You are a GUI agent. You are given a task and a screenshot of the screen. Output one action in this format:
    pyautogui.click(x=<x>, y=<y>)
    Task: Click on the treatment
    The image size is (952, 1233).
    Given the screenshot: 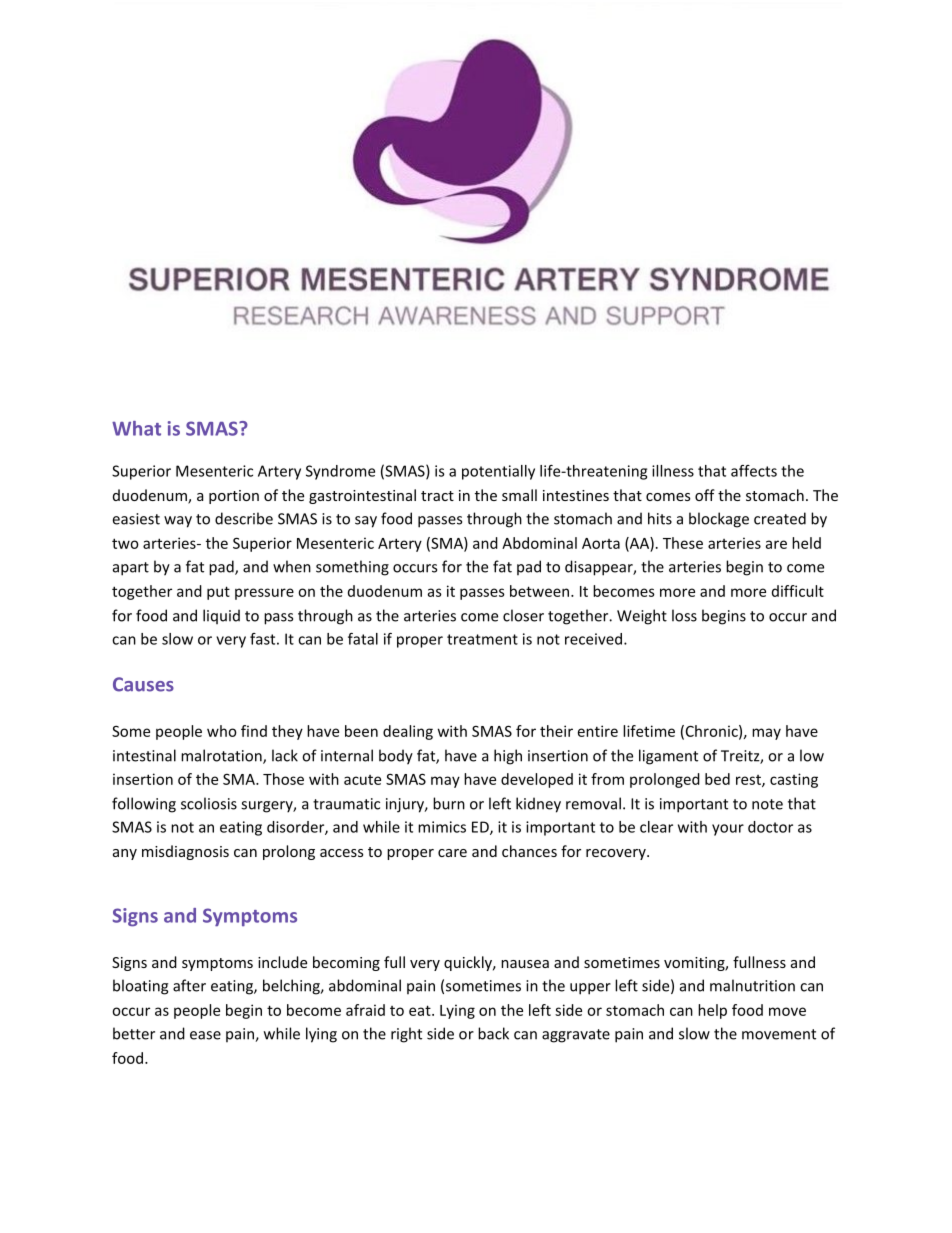 What is the action you would take?
    pyautogui.click(x=482, y=639)
